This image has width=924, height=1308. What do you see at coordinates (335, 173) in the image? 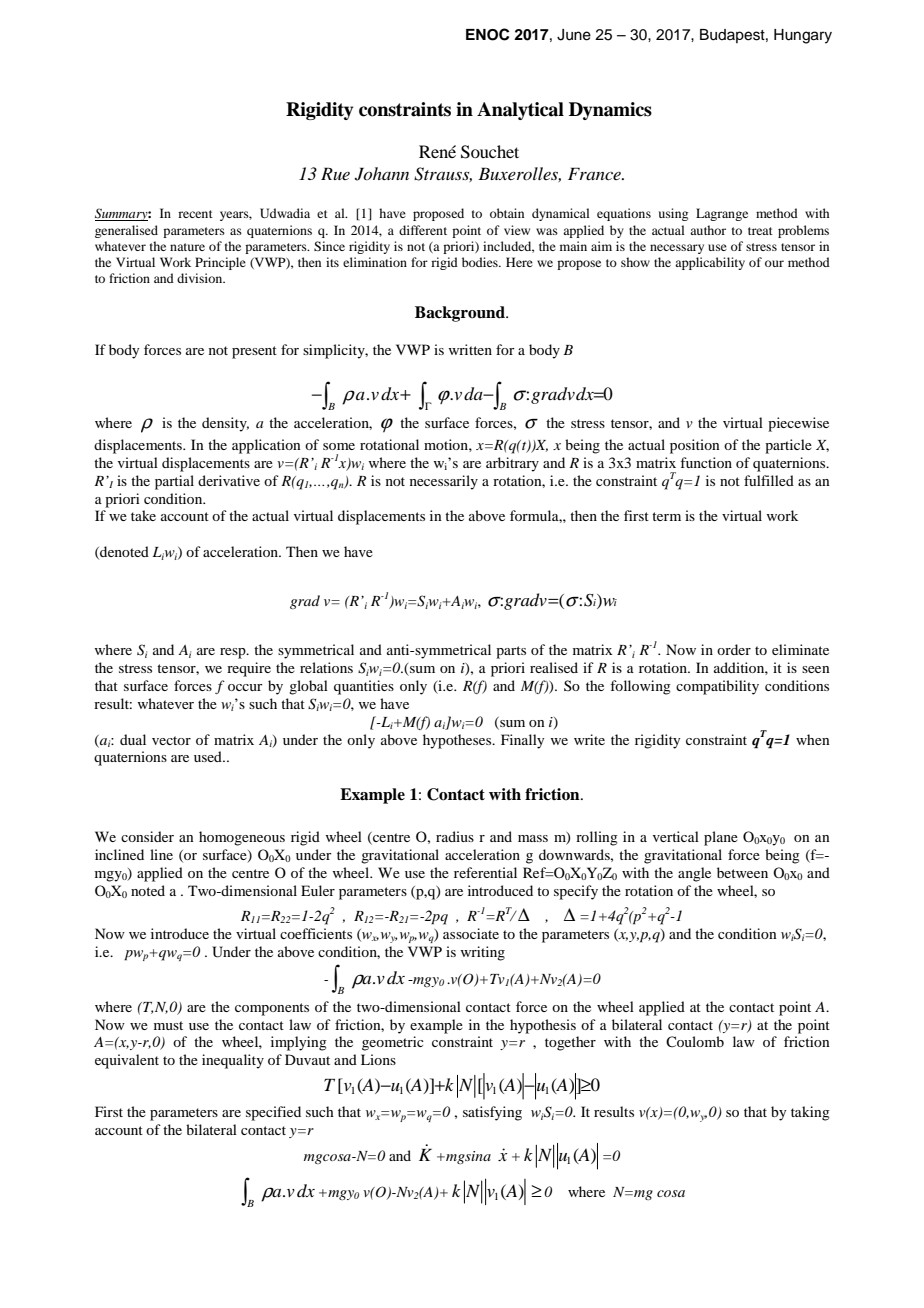
I see `Rue` at bounding box center [335, 173].
